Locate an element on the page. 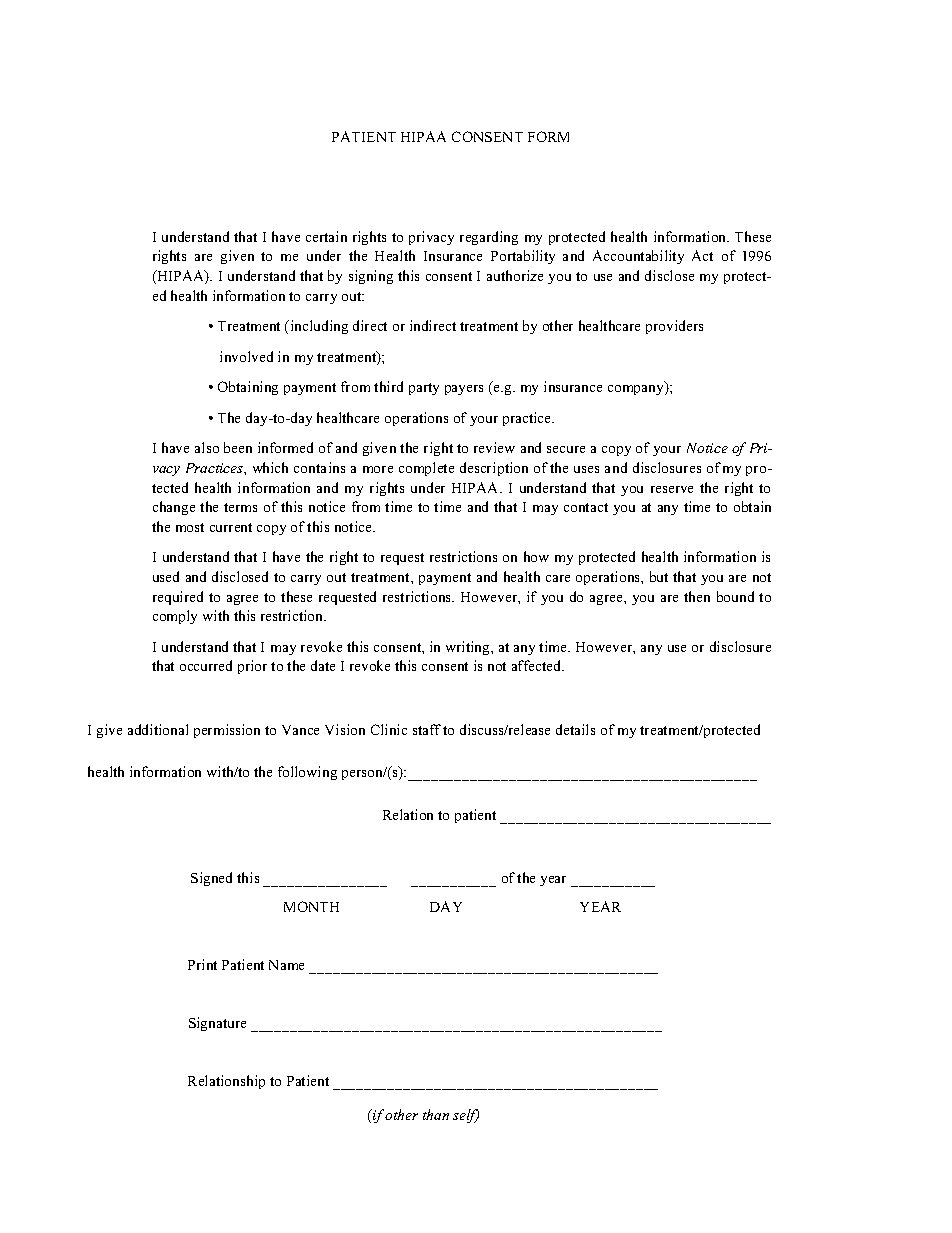  staff is located at coordinates (427, 729).
